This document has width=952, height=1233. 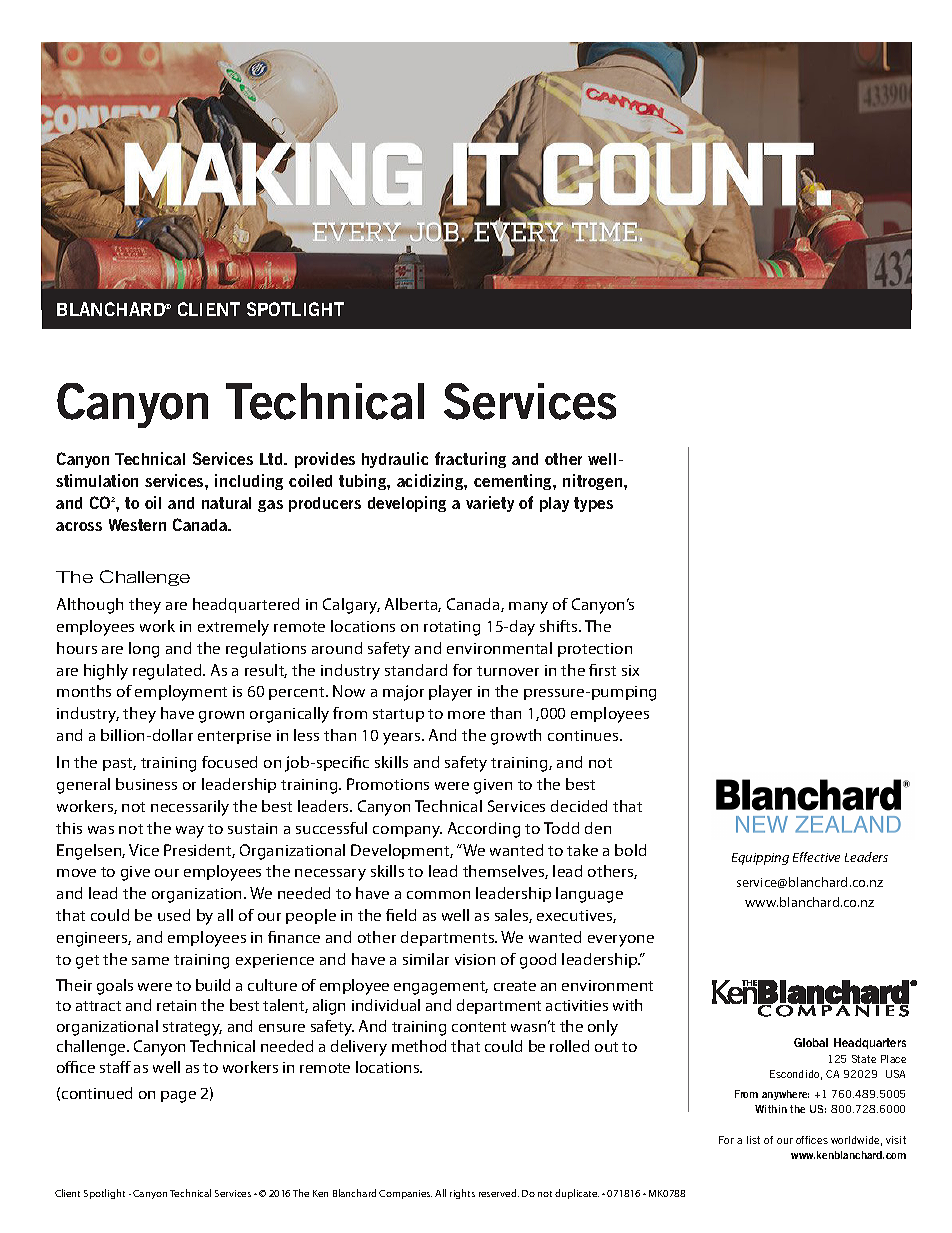 I want to click on reserved, so click(x=499, y=1193).
